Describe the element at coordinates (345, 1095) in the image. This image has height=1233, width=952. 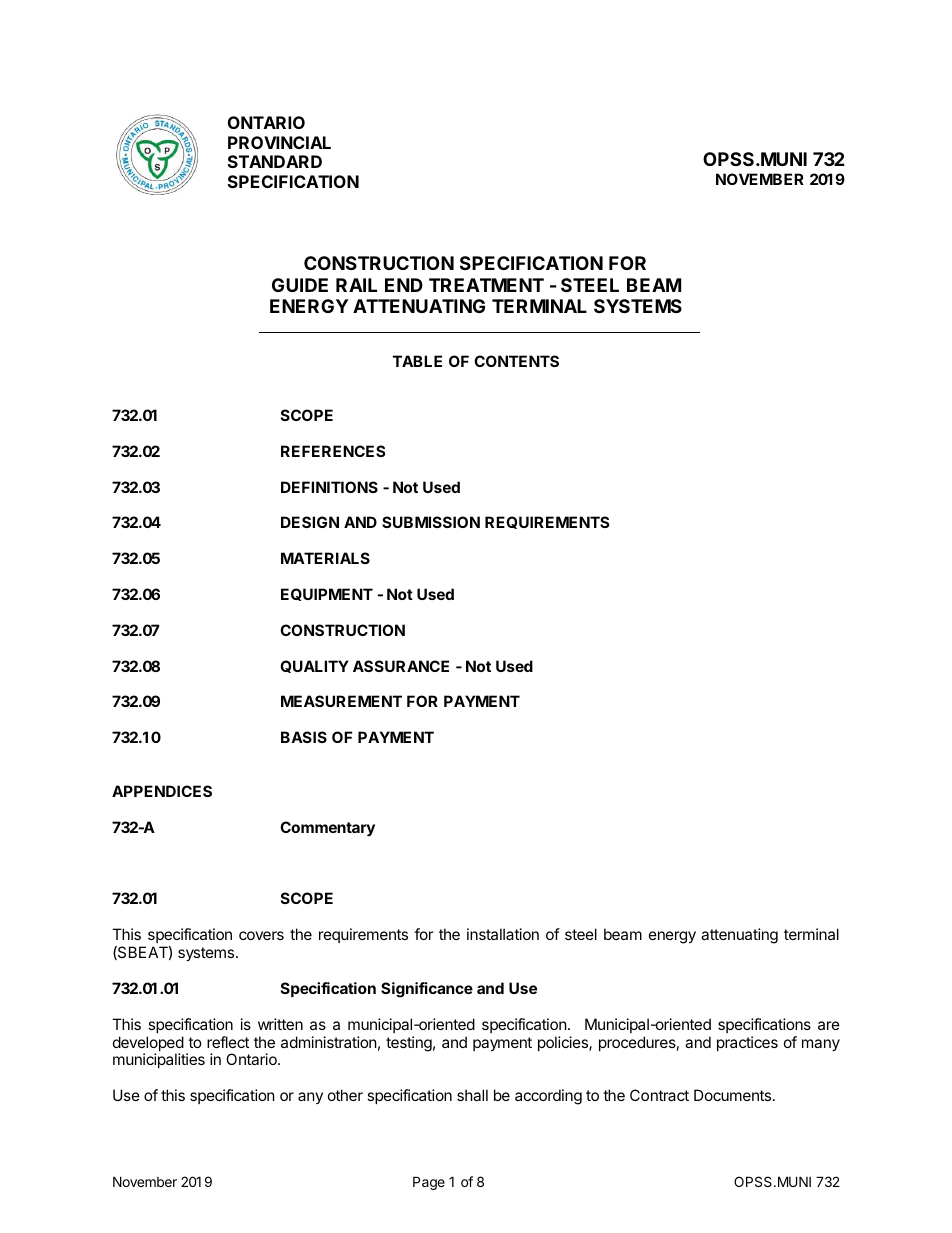
I see `other` at that location.
